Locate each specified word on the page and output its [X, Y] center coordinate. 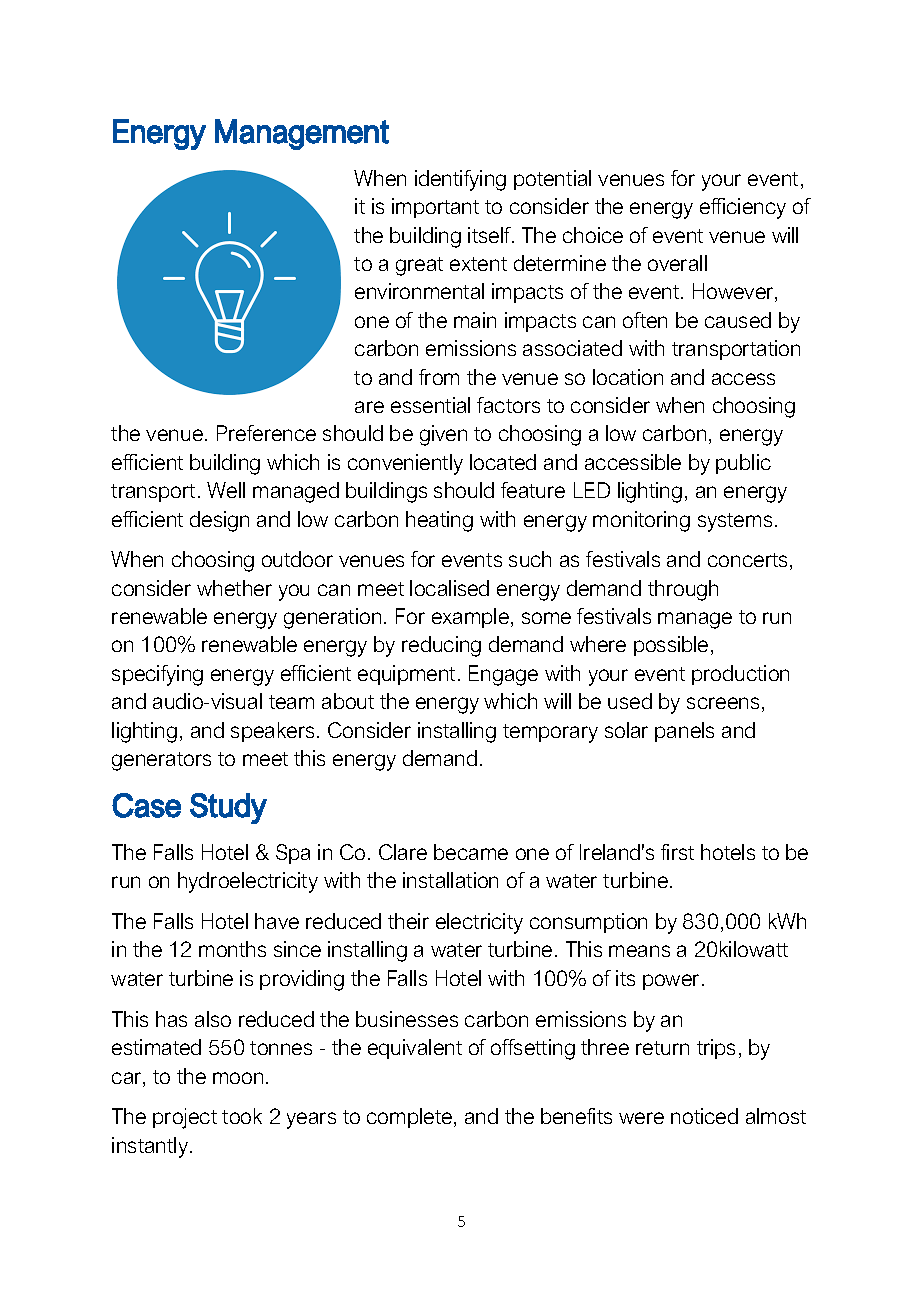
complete [411, 1118]
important [435, 208]
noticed [704, 1116]
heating [439, 521]
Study [228, 808]
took [242, 1116]
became [471, 852]
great [419, 266]
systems [735, 522]
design [219, 521]
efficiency [743, 208]
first [677, 852]
